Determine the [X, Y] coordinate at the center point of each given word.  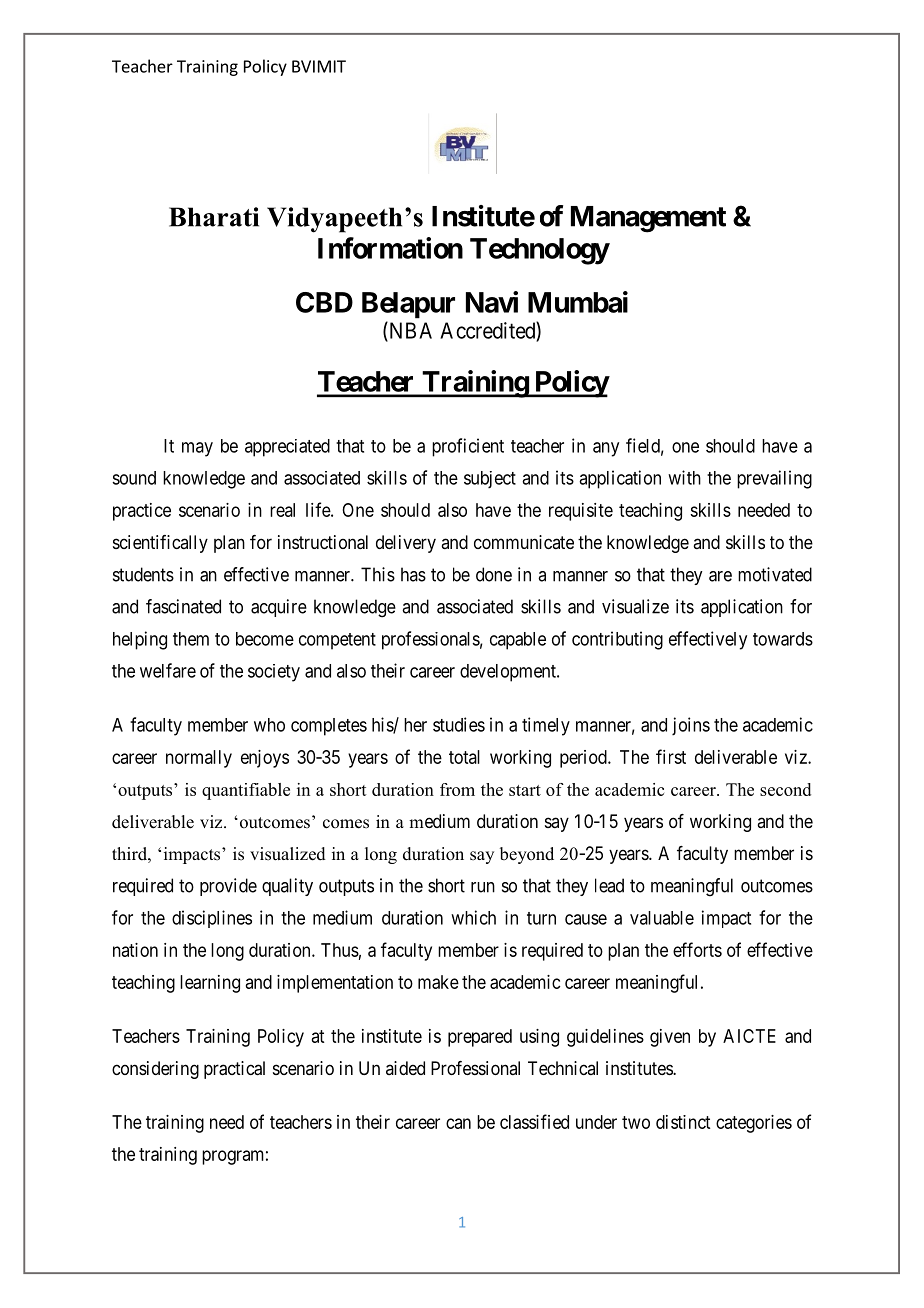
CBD [324, 302]
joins [691, 726]
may [197, 449]
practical [234, 1070]
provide [228, 887]
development [509, 673]
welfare [168, 670]
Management [648, 219]
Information [390, 248]
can [458, 1123]
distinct [683, 1122]
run [483, 887]
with [684, 477]
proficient [468, 447]
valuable [662, 918]
